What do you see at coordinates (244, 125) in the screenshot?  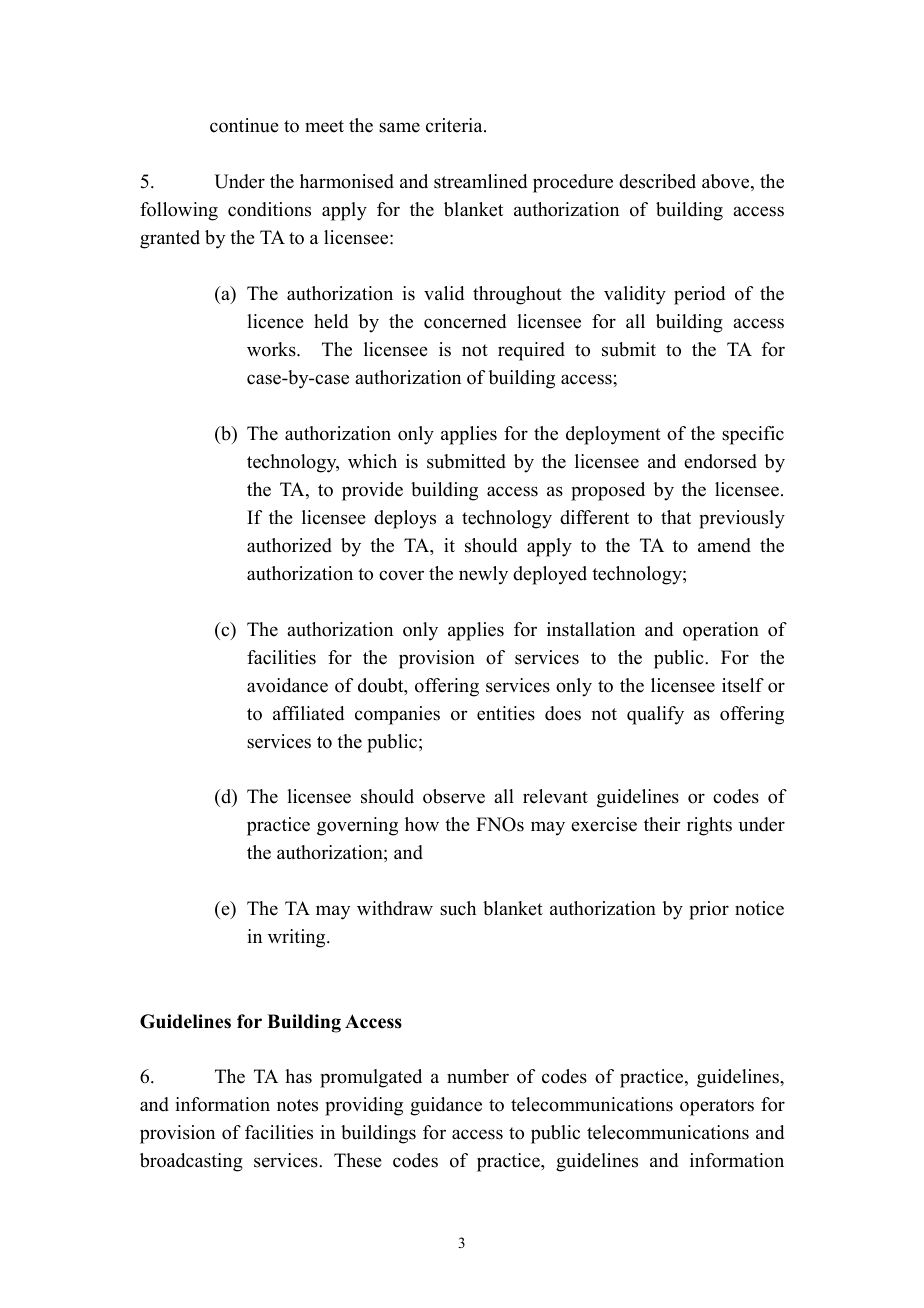 I see `continue` at bounding box center [244, 125].
